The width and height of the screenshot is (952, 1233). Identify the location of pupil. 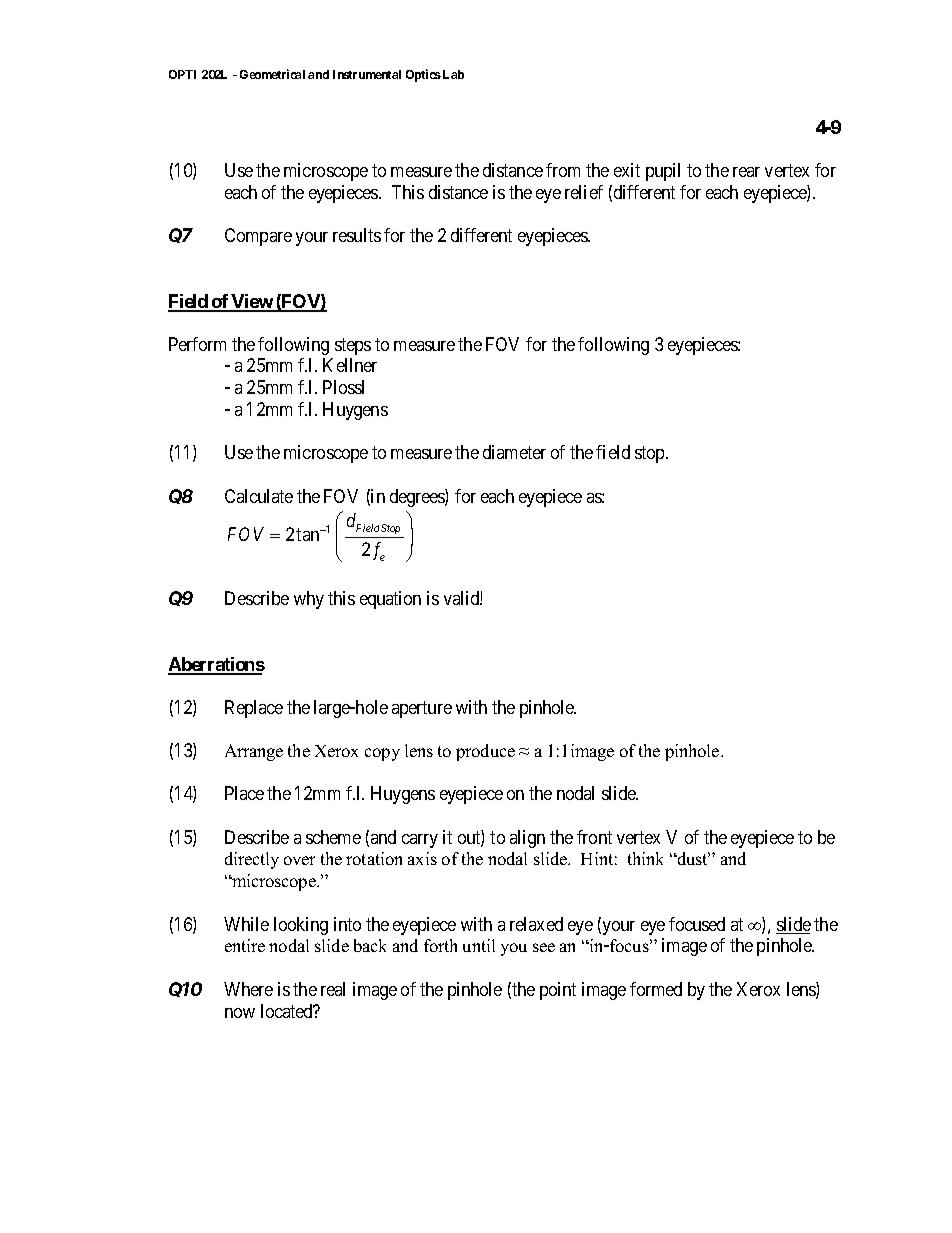
(663, 172).
